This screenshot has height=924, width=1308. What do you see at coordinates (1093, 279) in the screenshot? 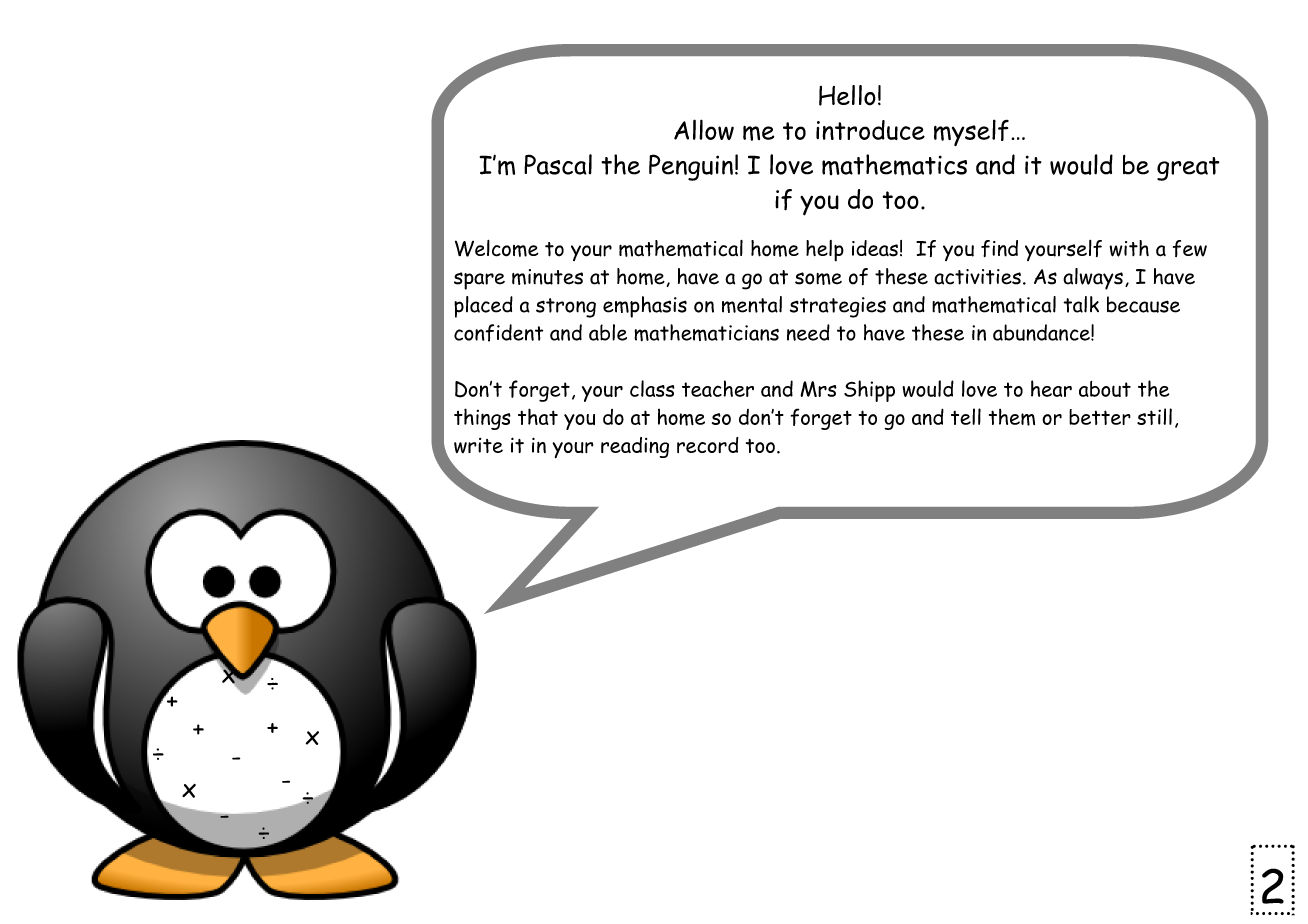
I see `always` at bounding box center [1093, 279].
